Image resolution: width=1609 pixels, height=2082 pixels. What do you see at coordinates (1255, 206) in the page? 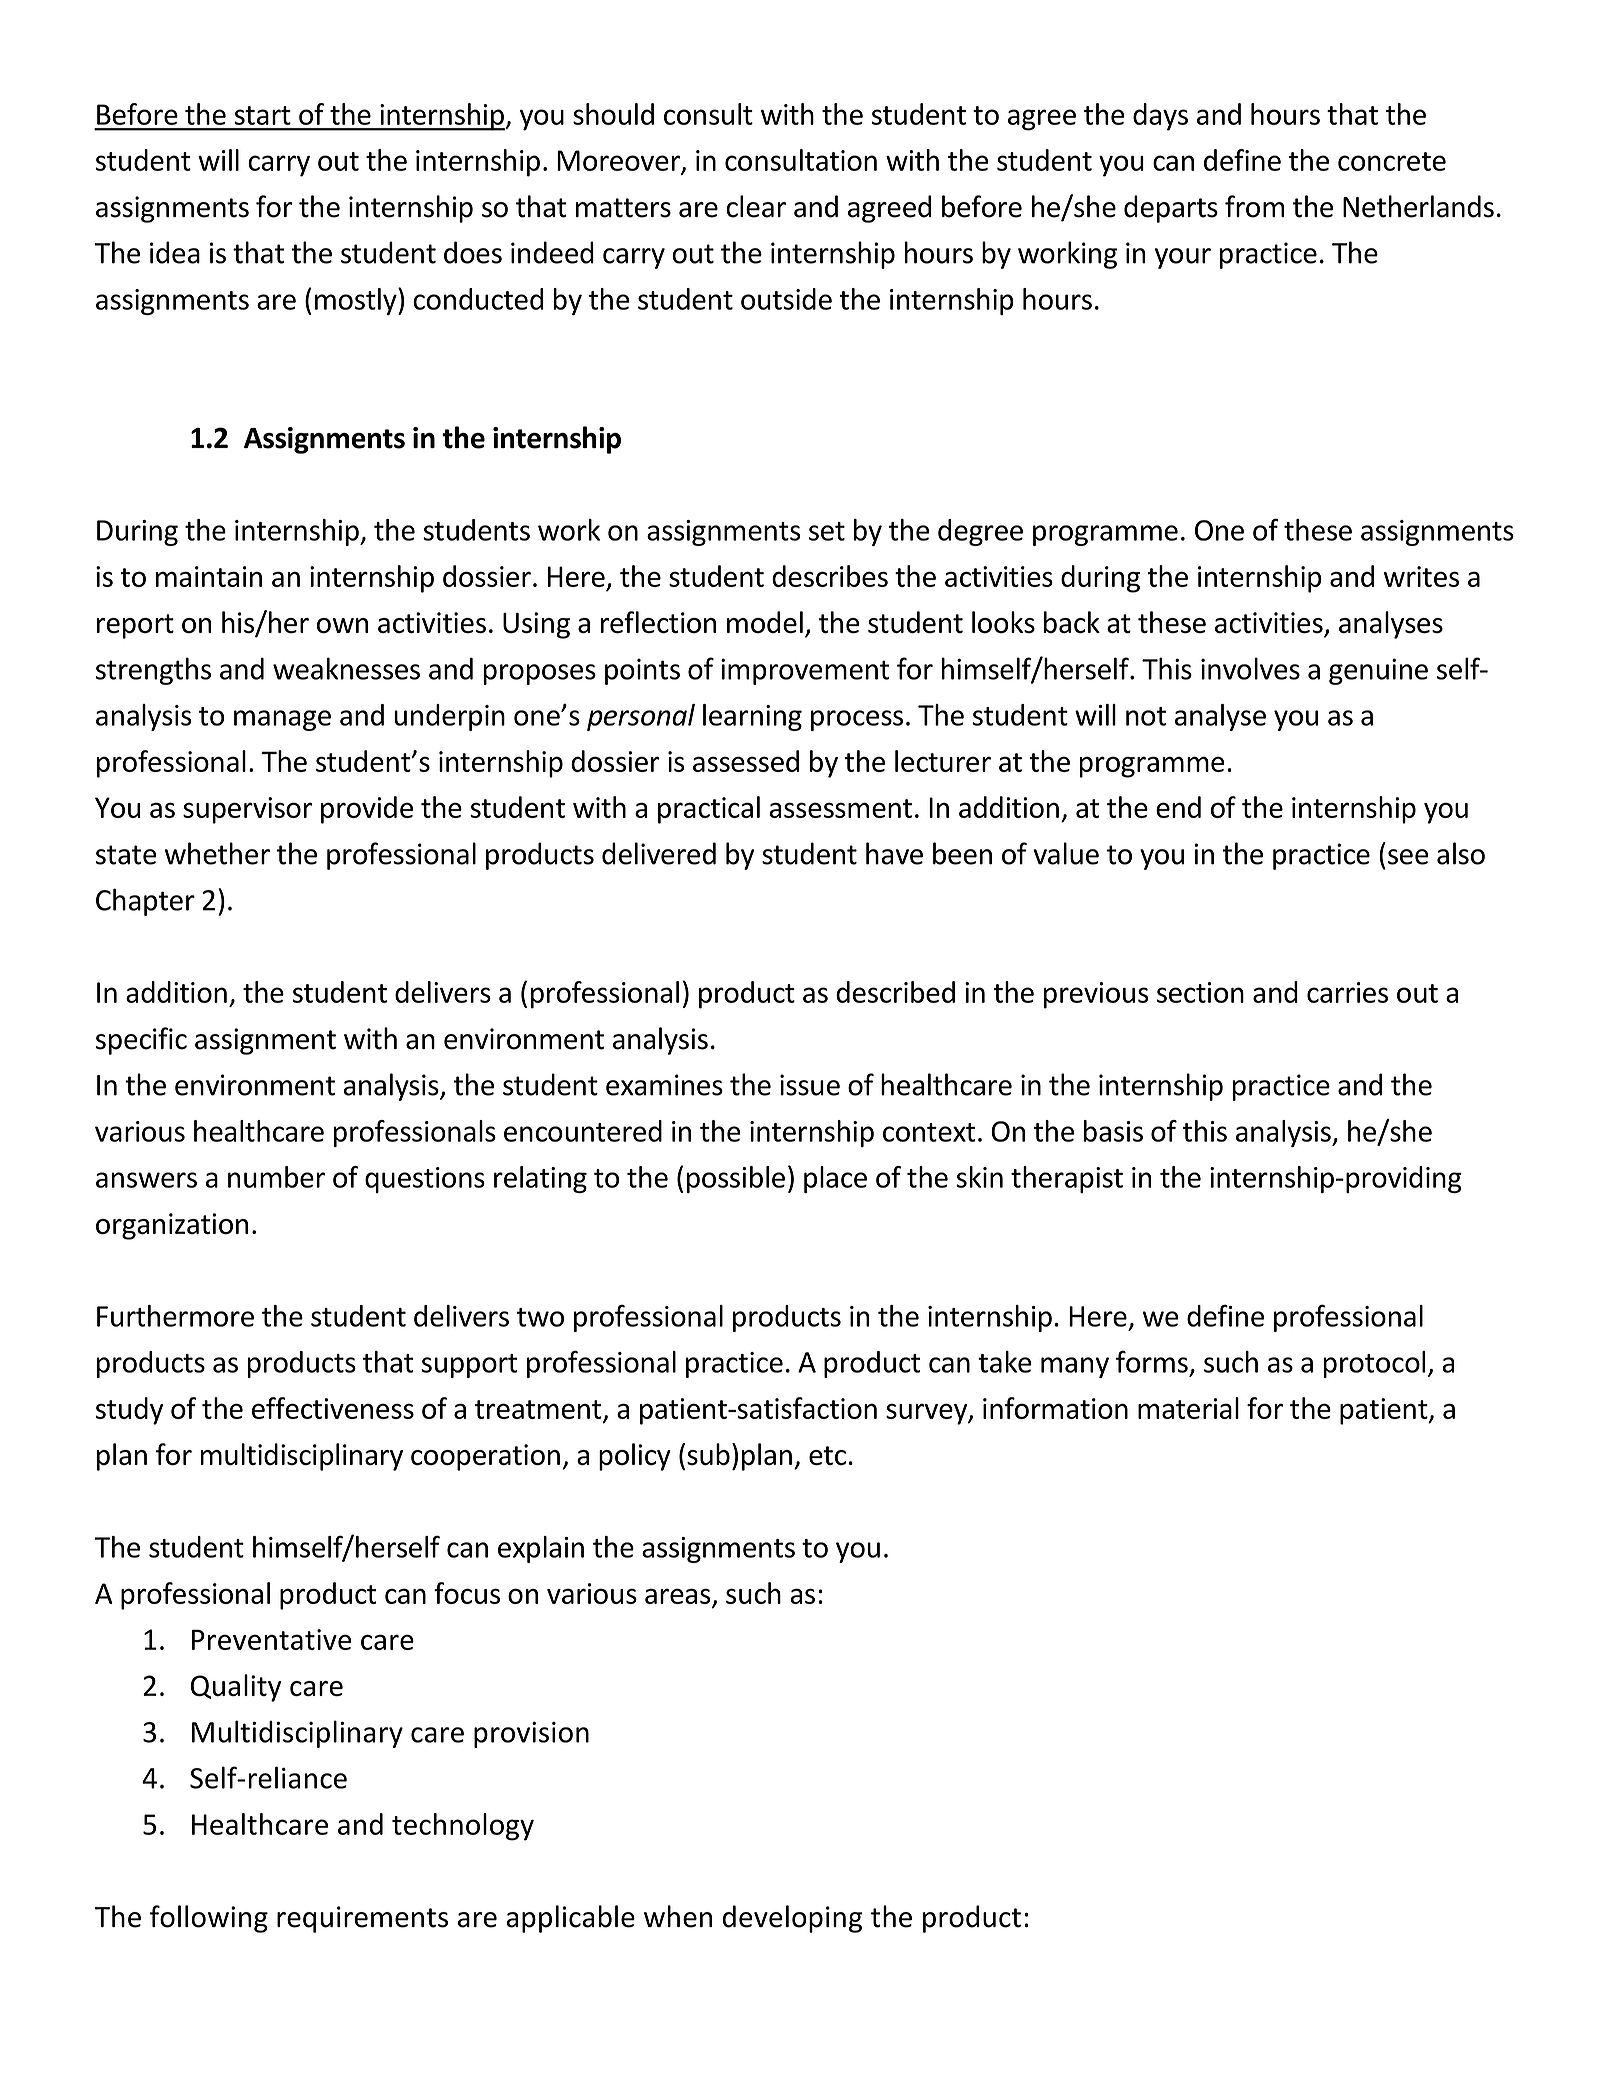
I see `from` at bounding box center [1255, 206].
